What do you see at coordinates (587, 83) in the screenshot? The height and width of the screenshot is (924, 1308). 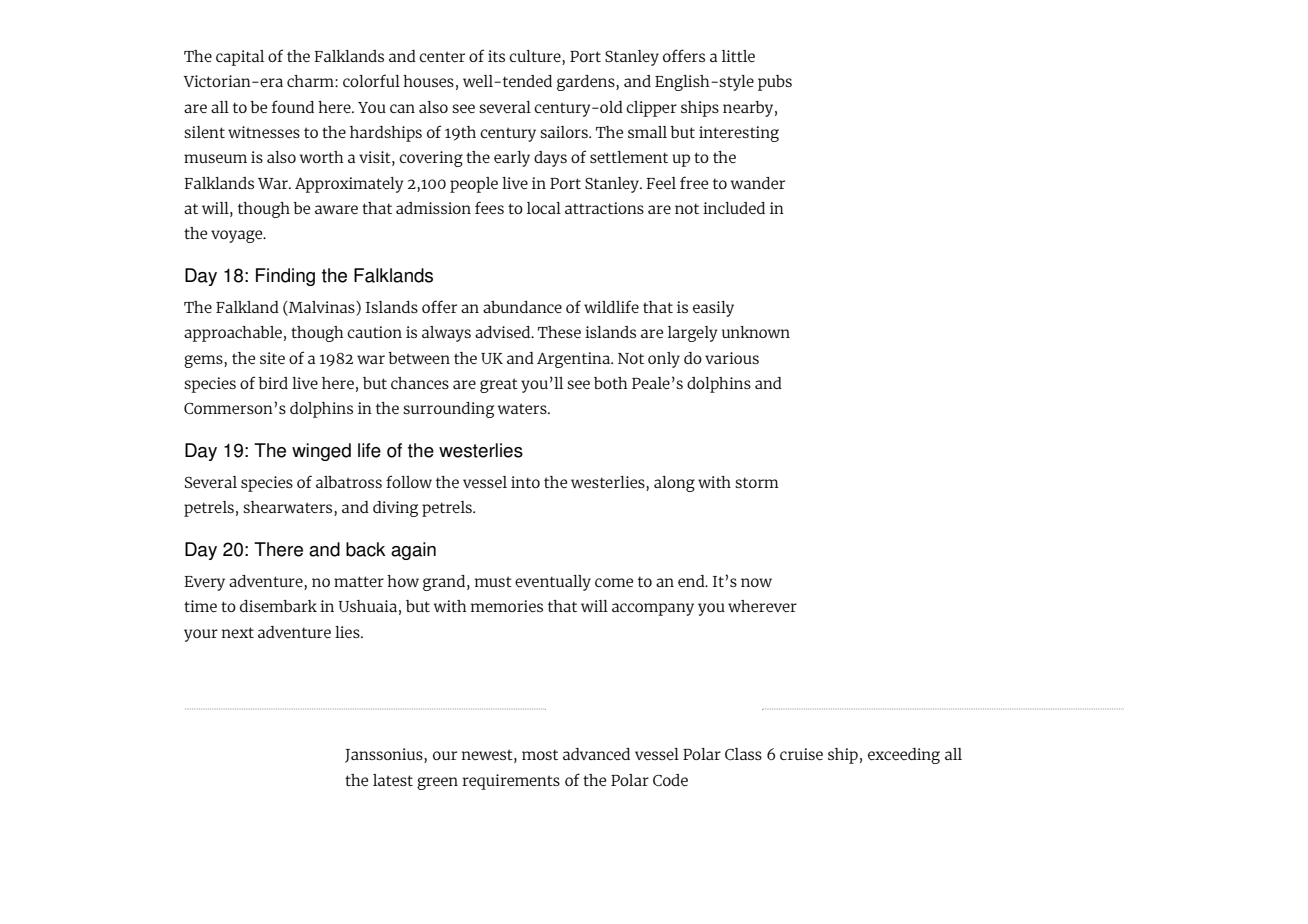 I see `gardens` at bounding box center [587, 83].
